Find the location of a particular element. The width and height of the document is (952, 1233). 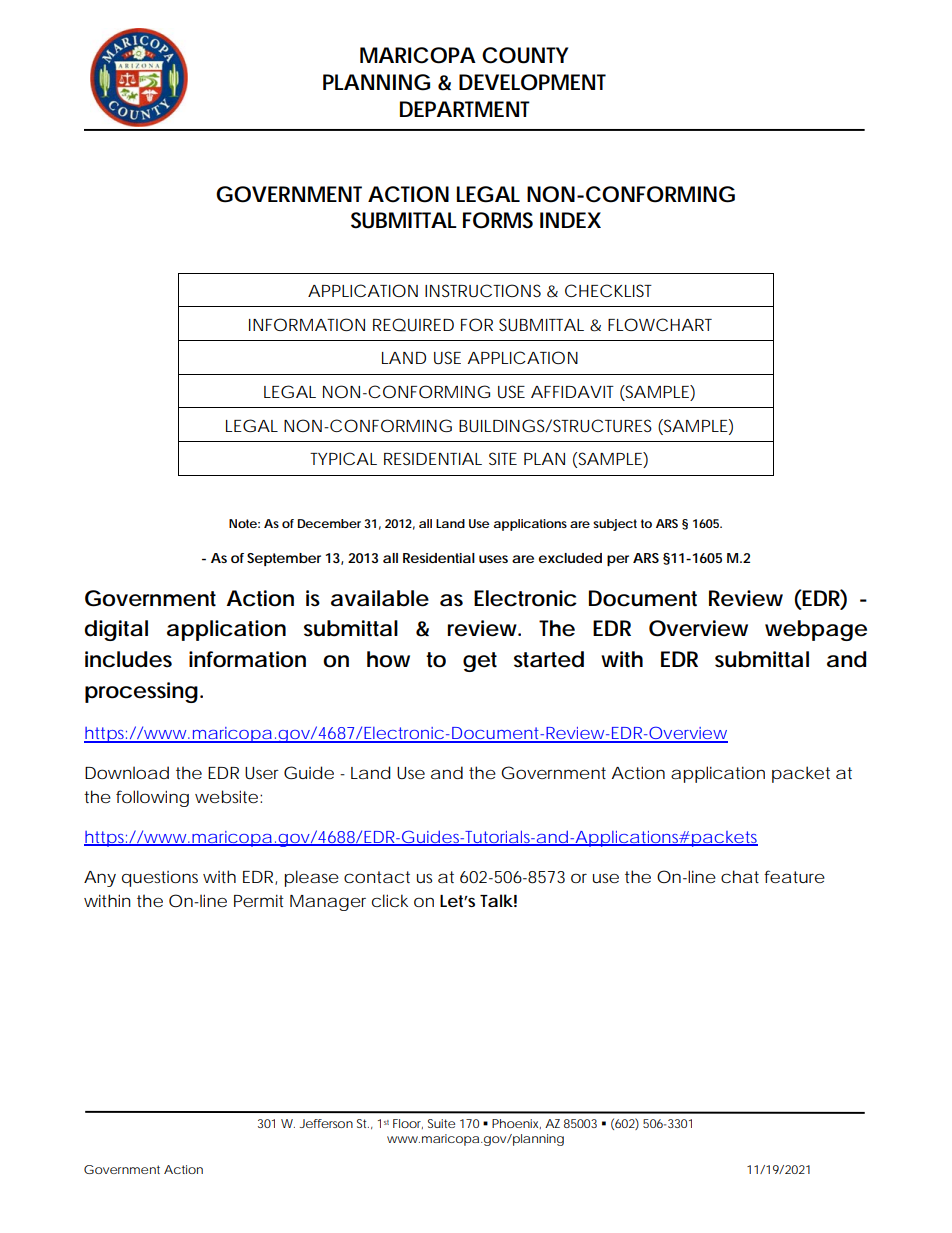

DEVELOPMENT is located at coordinates (532, 82).
